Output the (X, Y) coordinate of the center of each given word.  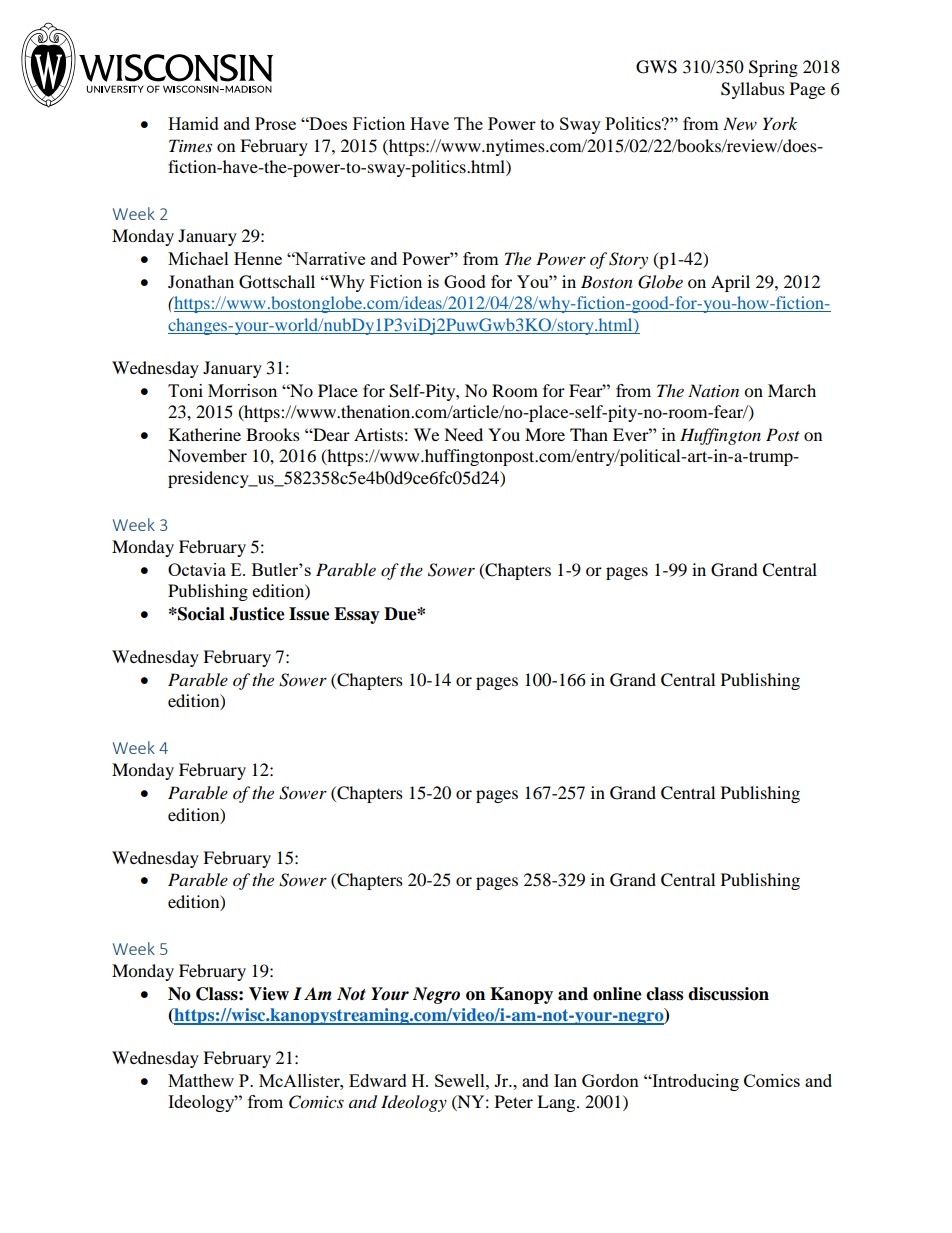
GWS (656, 67)
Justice (257, 614)
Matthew (201, 1080)
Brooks (273, 434)
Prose (275, 123)
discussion (728, 994)
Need (463, 434)
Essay (357, 615)
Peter (514, 1101)
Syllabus (753, 90)
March (792, 390)
